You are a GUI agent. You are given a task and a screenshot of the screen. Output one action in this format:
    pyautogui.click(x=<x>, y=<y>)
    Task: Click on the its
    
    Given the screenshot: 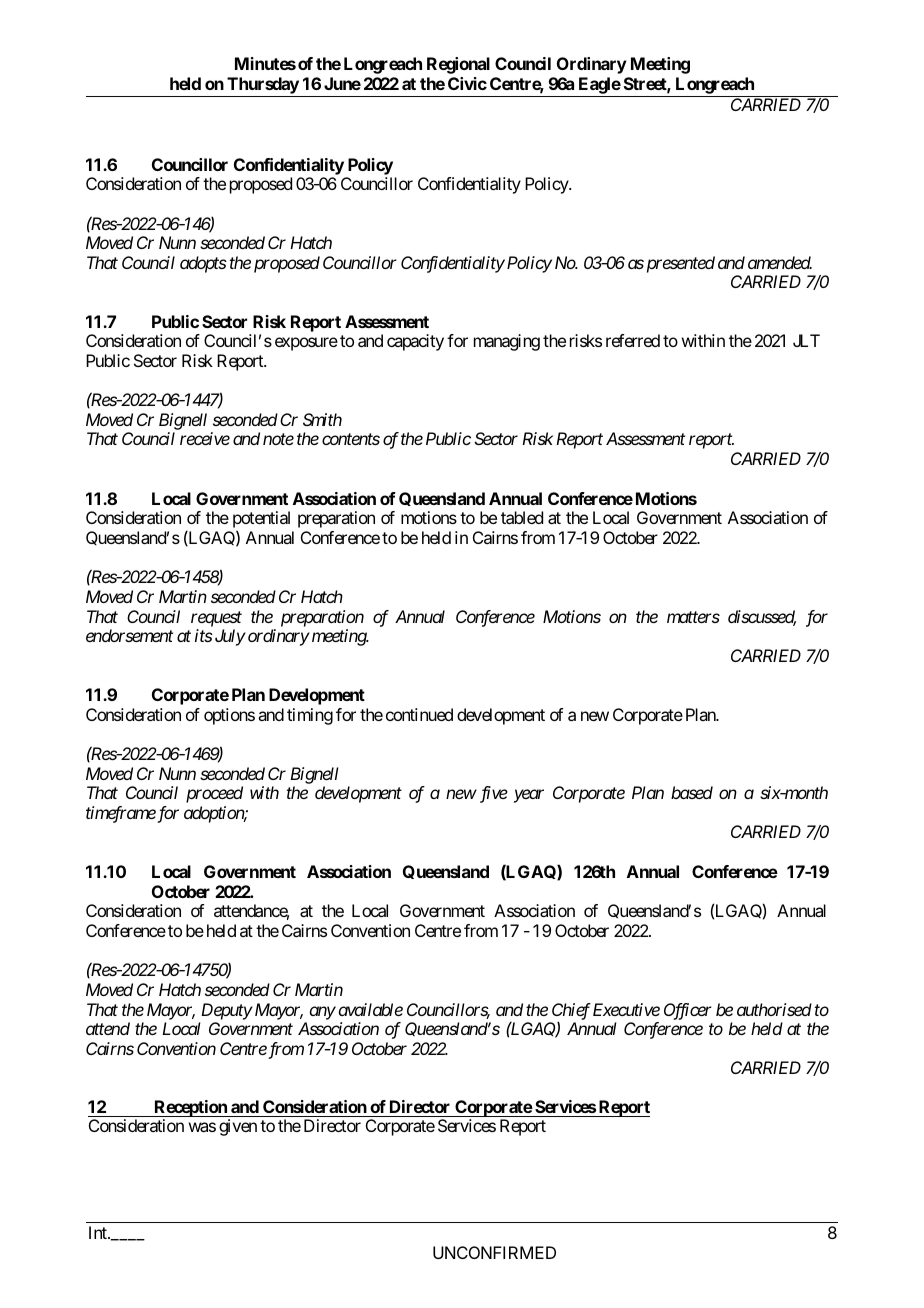 What is the action you would take?
    pyautogui.click(x=204, y=635)
